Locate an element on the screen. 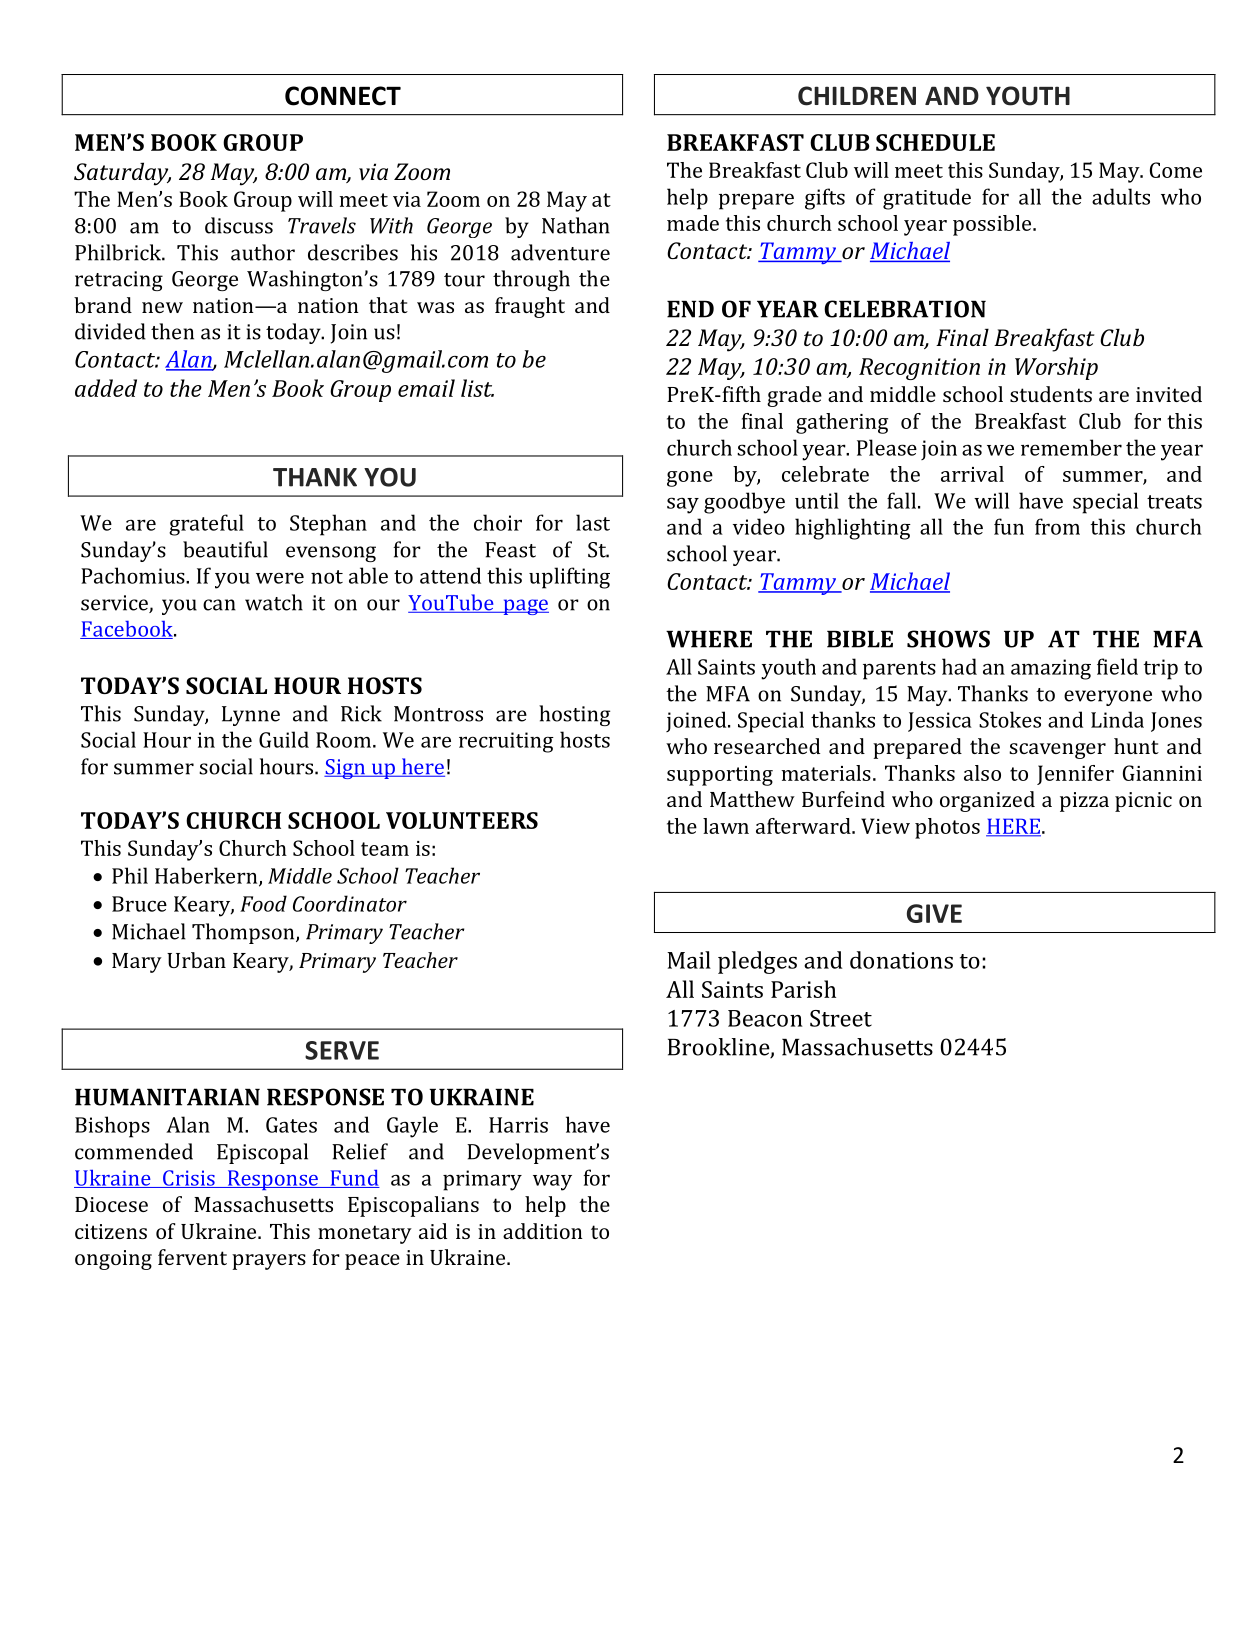  from is located at coordinates (1057, 526).
